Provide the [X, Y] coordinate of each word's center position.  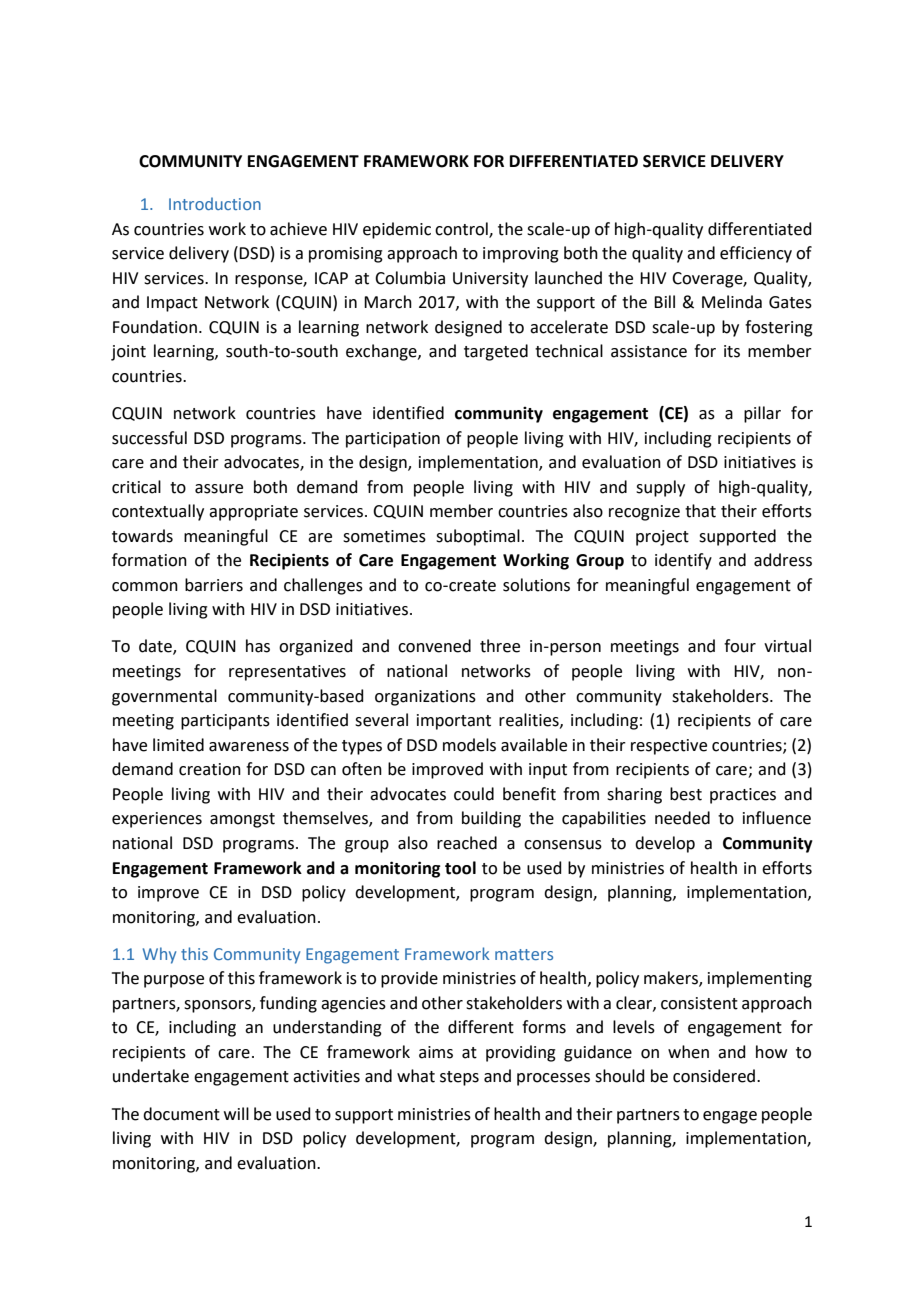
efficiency [756, 254]
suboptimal [478, 537]
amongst [242, 820]
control [462, 229]
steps [459, 1078]
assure [219, 489]
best [686, 794]
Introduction [215, 203]
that [700, 511]
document [181, 1114]
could [474, 794]
